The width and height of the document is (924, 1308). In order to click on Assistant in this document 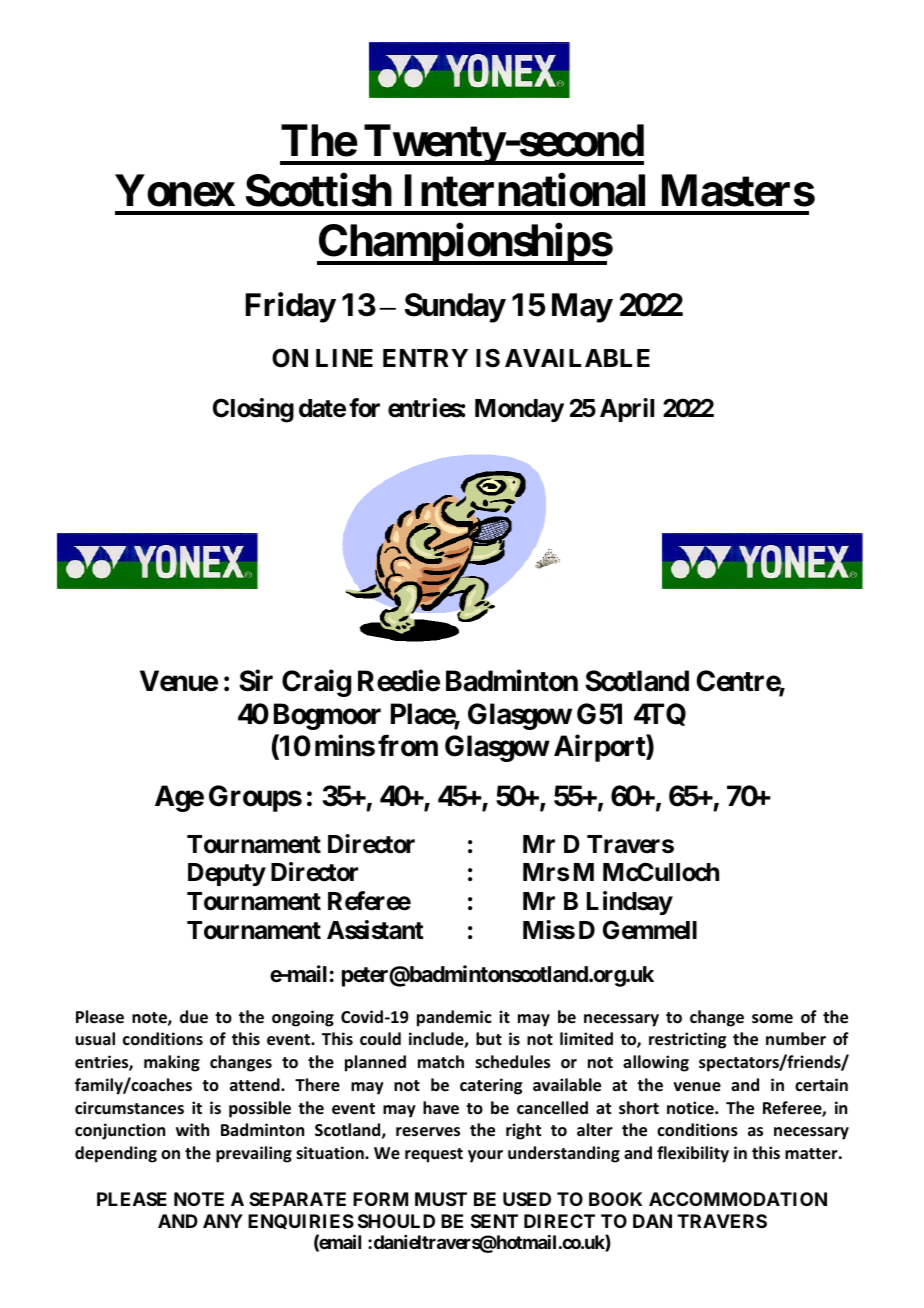, I will do `click(375, 930)`.
